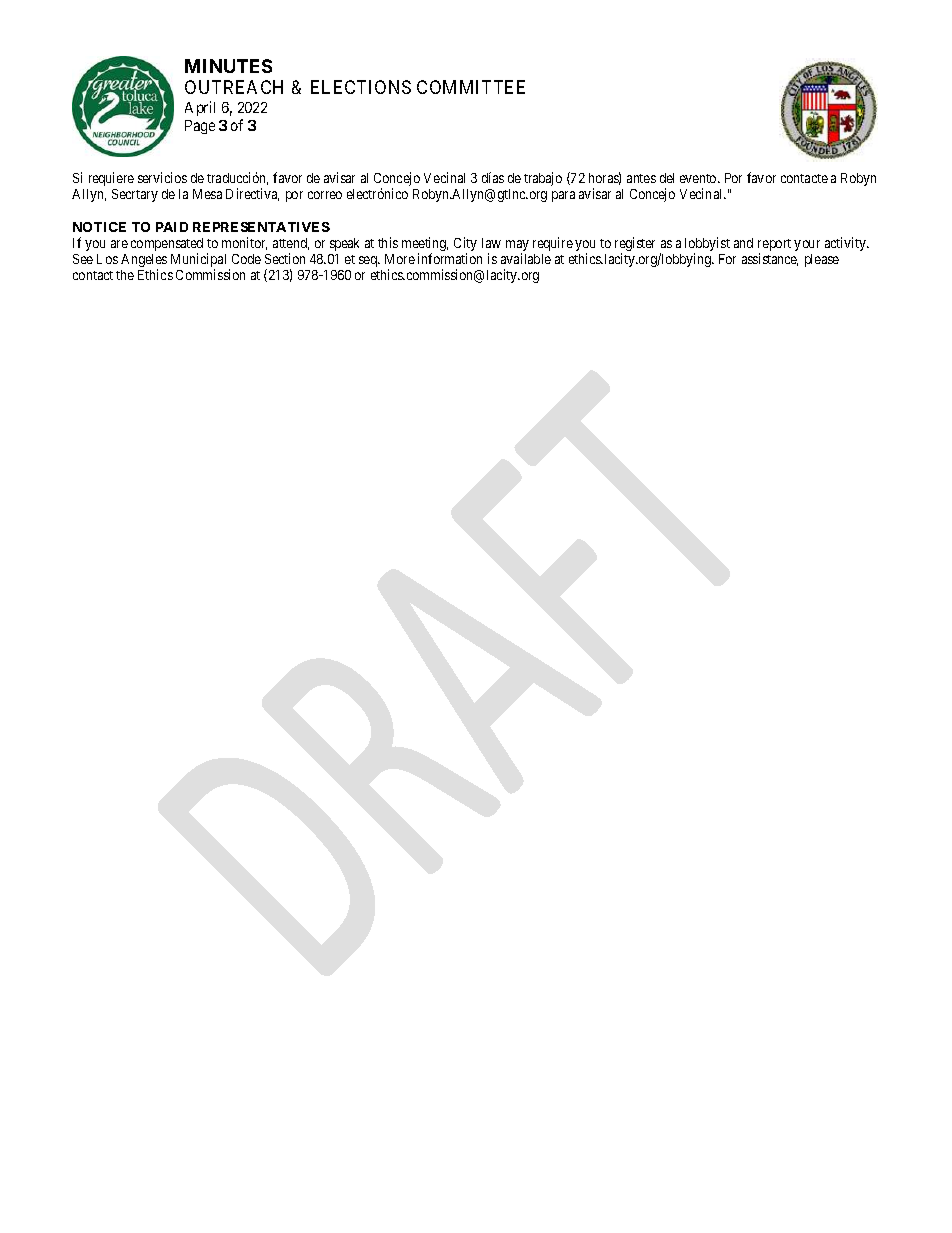 The width and height of the document is (952, 1233). I want to click on April, so click(200, 108).
